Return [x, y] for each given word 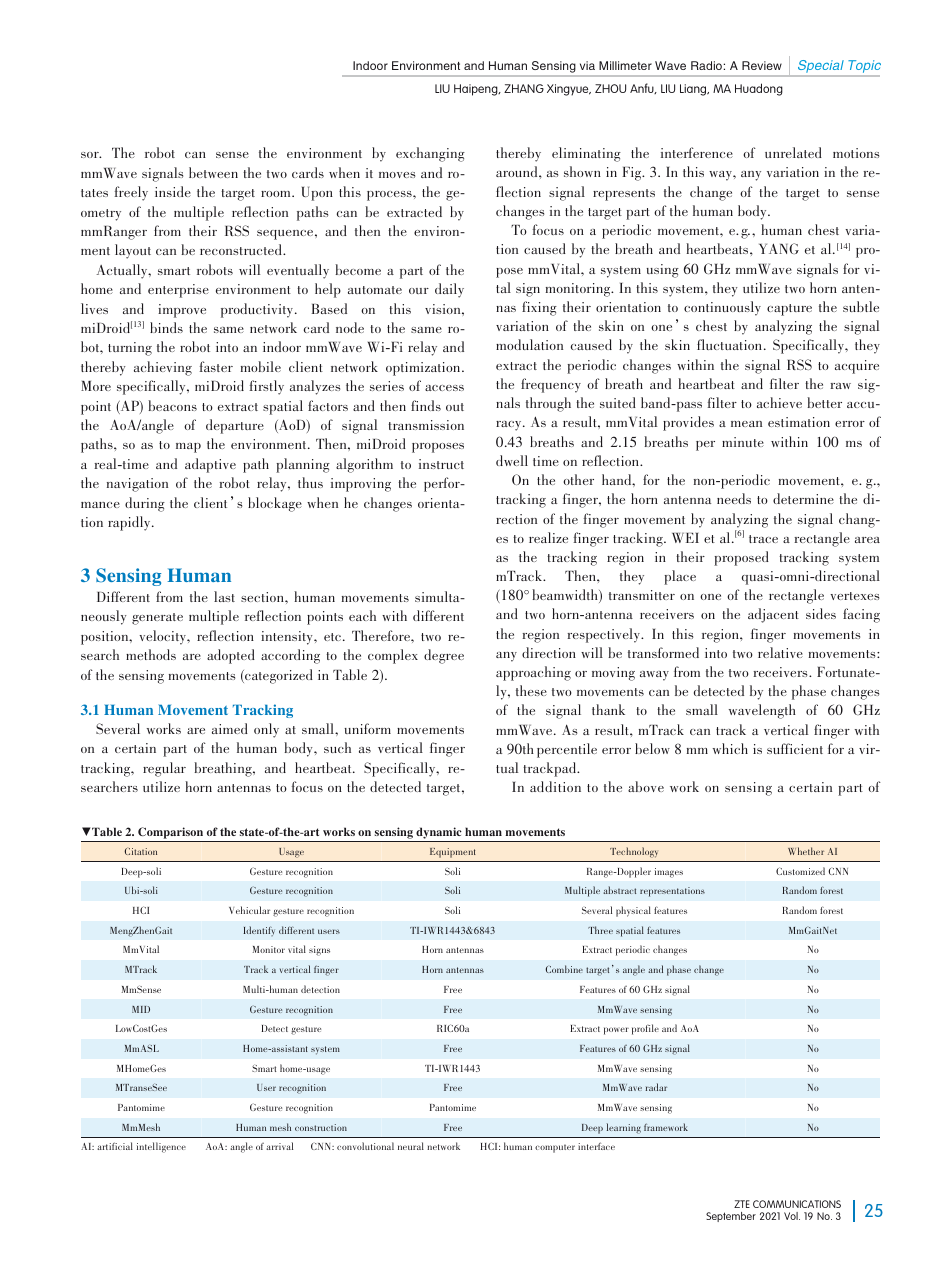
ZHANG [524, 88]
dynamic [438, 833]
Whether [806, 851]
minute [743, 442]
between [213, 172]
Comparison [170, 833]
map [188, 448]
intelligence [161, 1147]
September [731, 1217]
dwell [512, 460]
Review [762, 65]
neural [411, 1146]
